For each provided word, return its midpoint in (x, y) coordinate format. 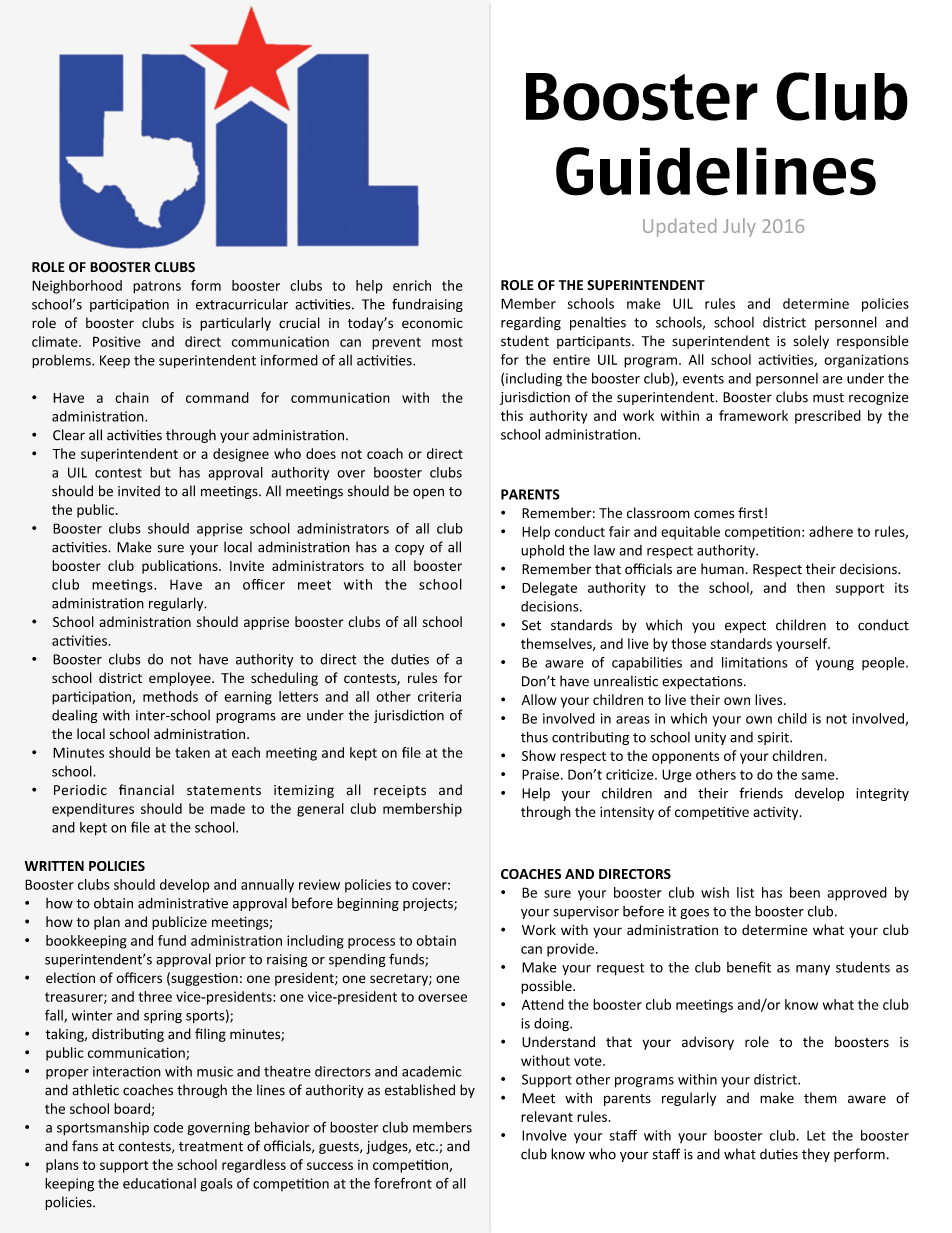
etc (426, 1147)
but (160, 472)
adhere (831, 531)
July (739, 227)
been (805, 892)
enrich (412, 285)
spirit (774, 738)
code (168, 1127)
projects (429, 904)
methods (170, 696)
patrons (157, 287)
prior (231, 960)
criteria (439, 696)
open (428, 493)
